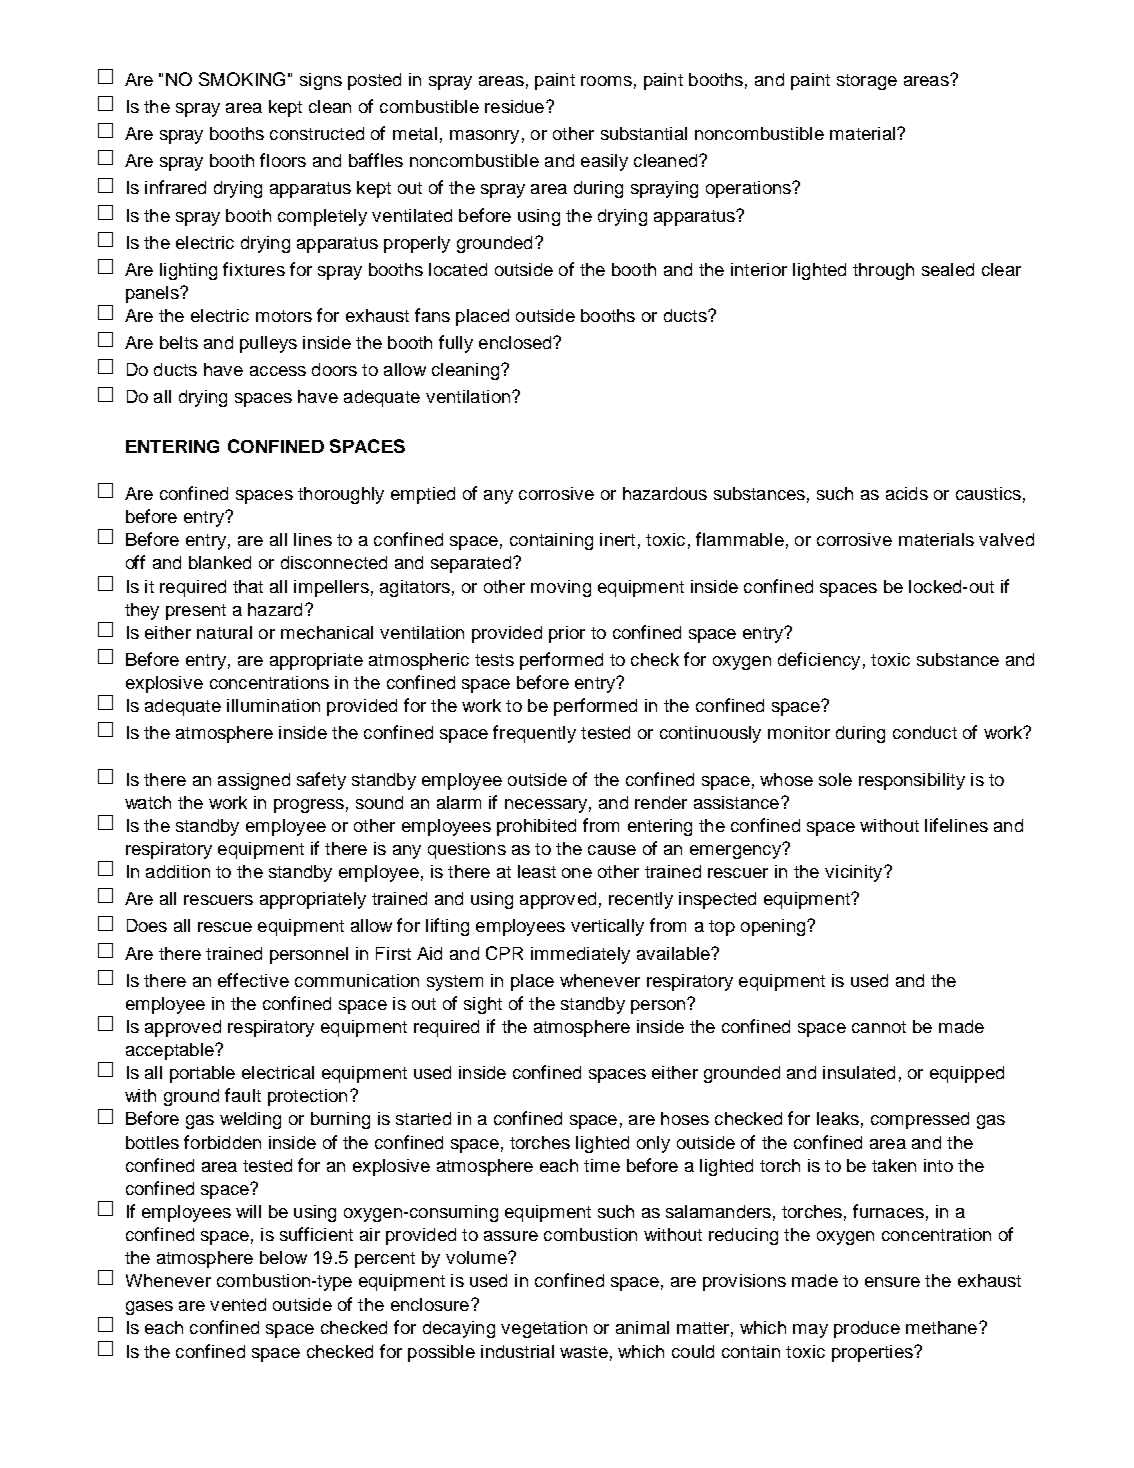 Image resolution: width=1134 pixels, height=1468 pixels. Describe the element at coordinates (238, 1304) in the page. I see `vented` at that location.
